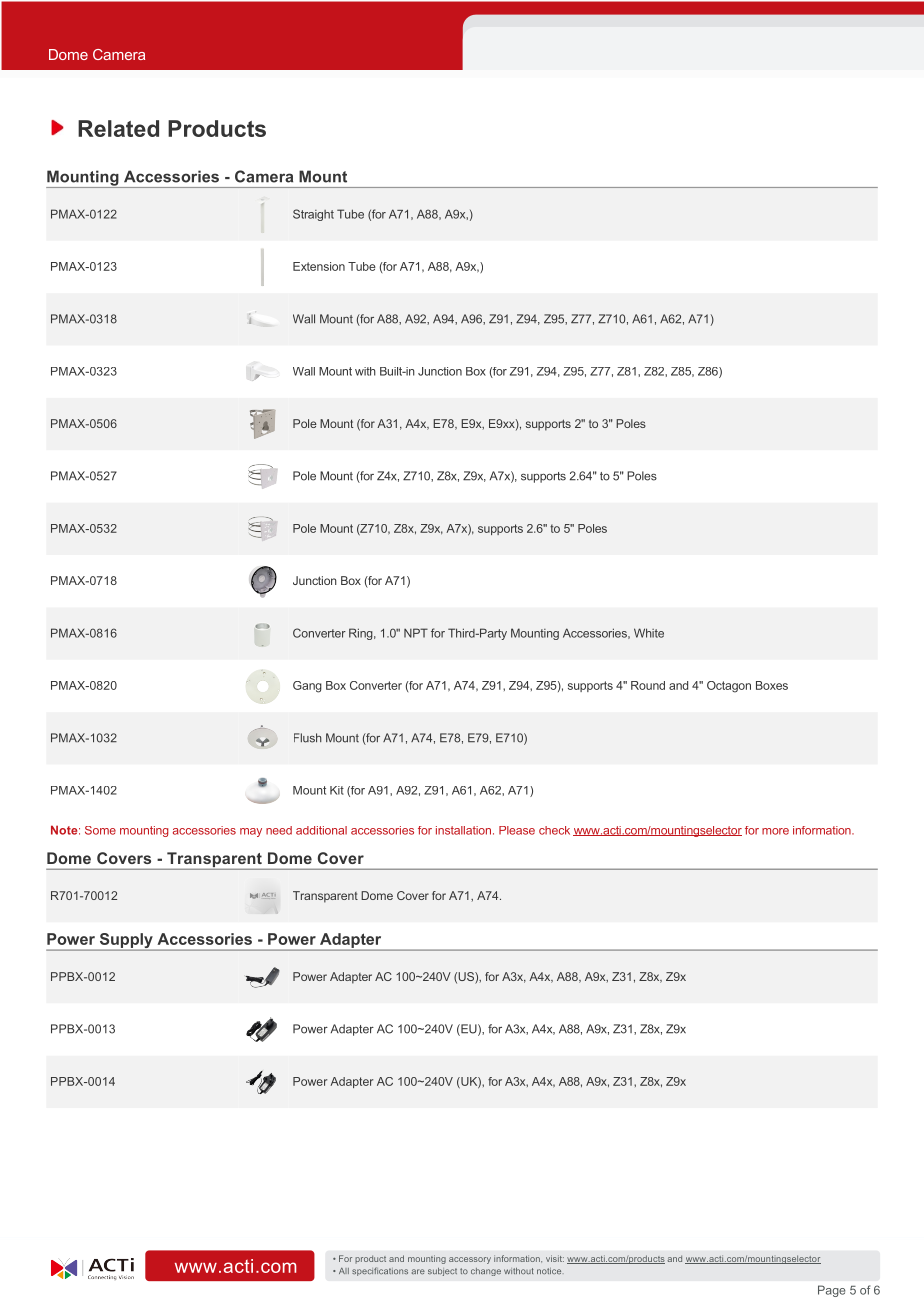 Image resolution: width=924 pixels, height=1308 pixels. I want to click on NPT, so click(416, 633).
